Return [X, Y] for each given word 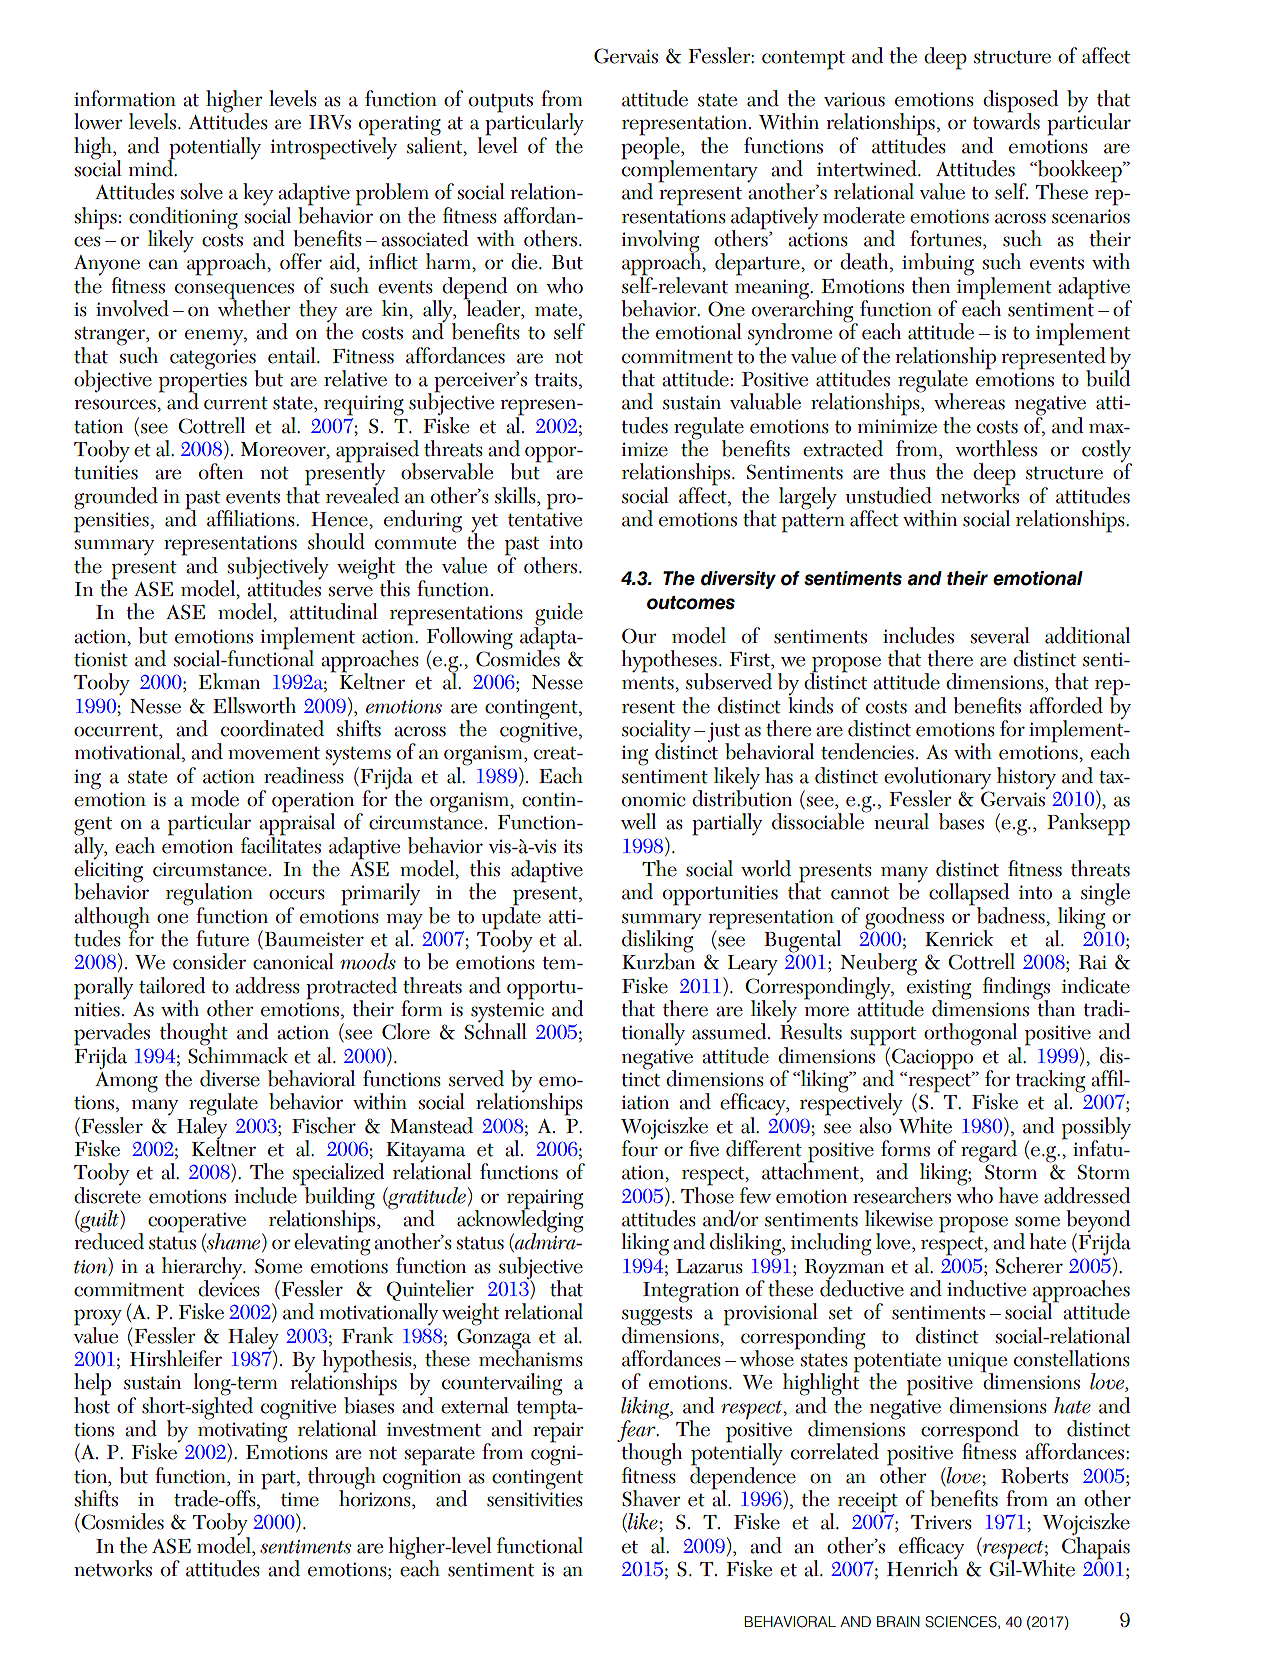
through [342, 1479]
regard [989, 1152]
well [638, 821]
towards [1006, 120]
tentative [545, 519]
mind [152, 167]
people [651, 147]
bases [961, 821]
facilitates [281, 844]
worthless [996, 448]
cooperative [197, 1223]
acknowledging [520, 1221]
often [221, 471]
